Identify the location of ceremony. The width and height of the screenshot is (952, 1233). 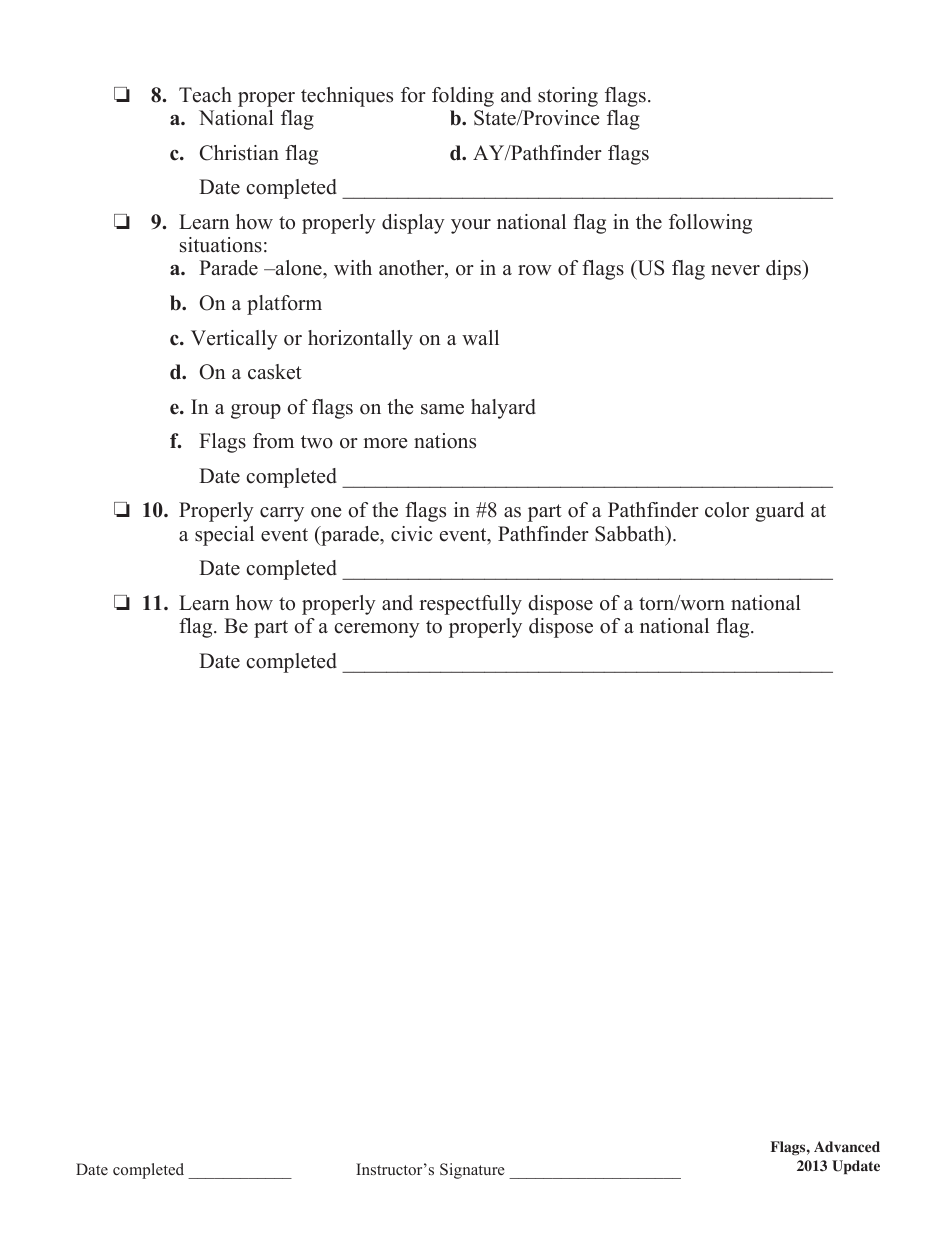
(377, 630).
